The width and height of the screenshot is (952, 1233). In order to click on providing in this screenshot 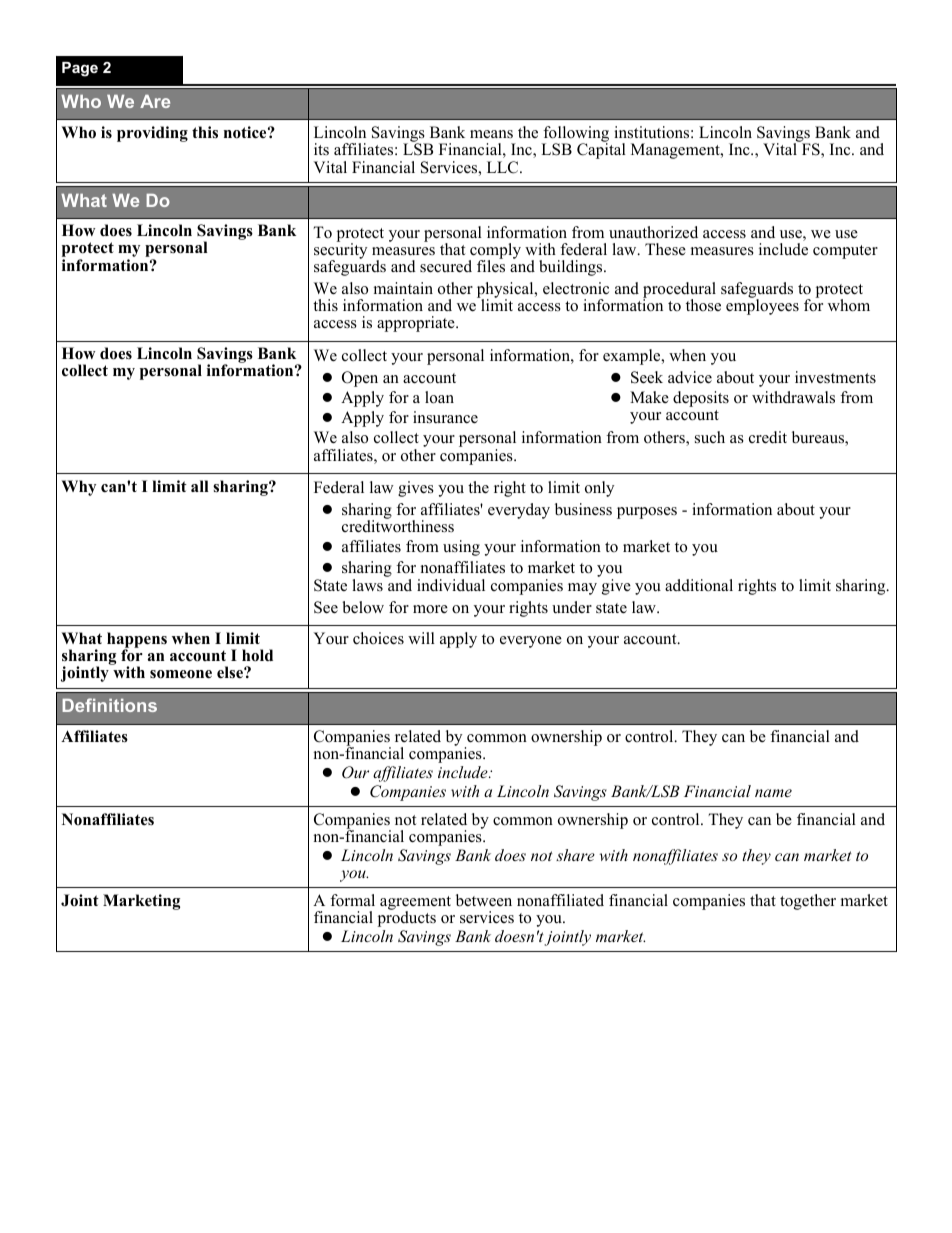, I will do `click(152, 134)`.
